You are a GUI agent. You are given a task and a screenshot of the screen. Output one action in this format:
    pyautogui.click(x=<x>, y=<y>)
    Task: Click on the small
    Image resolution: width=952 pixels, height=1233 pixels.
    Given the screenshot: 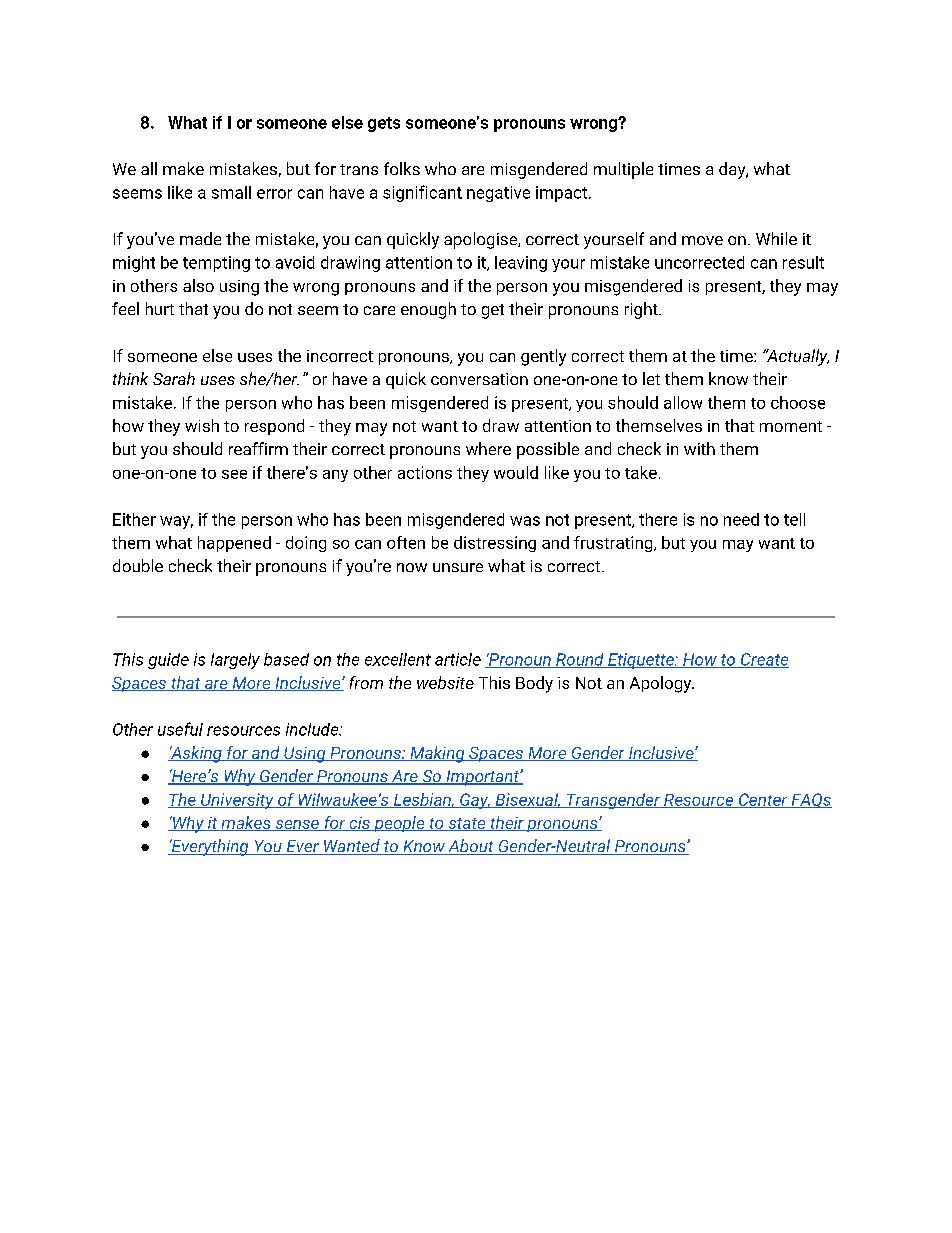 What is the action you would take?
    pyautogui.click(x=231, y=192)
